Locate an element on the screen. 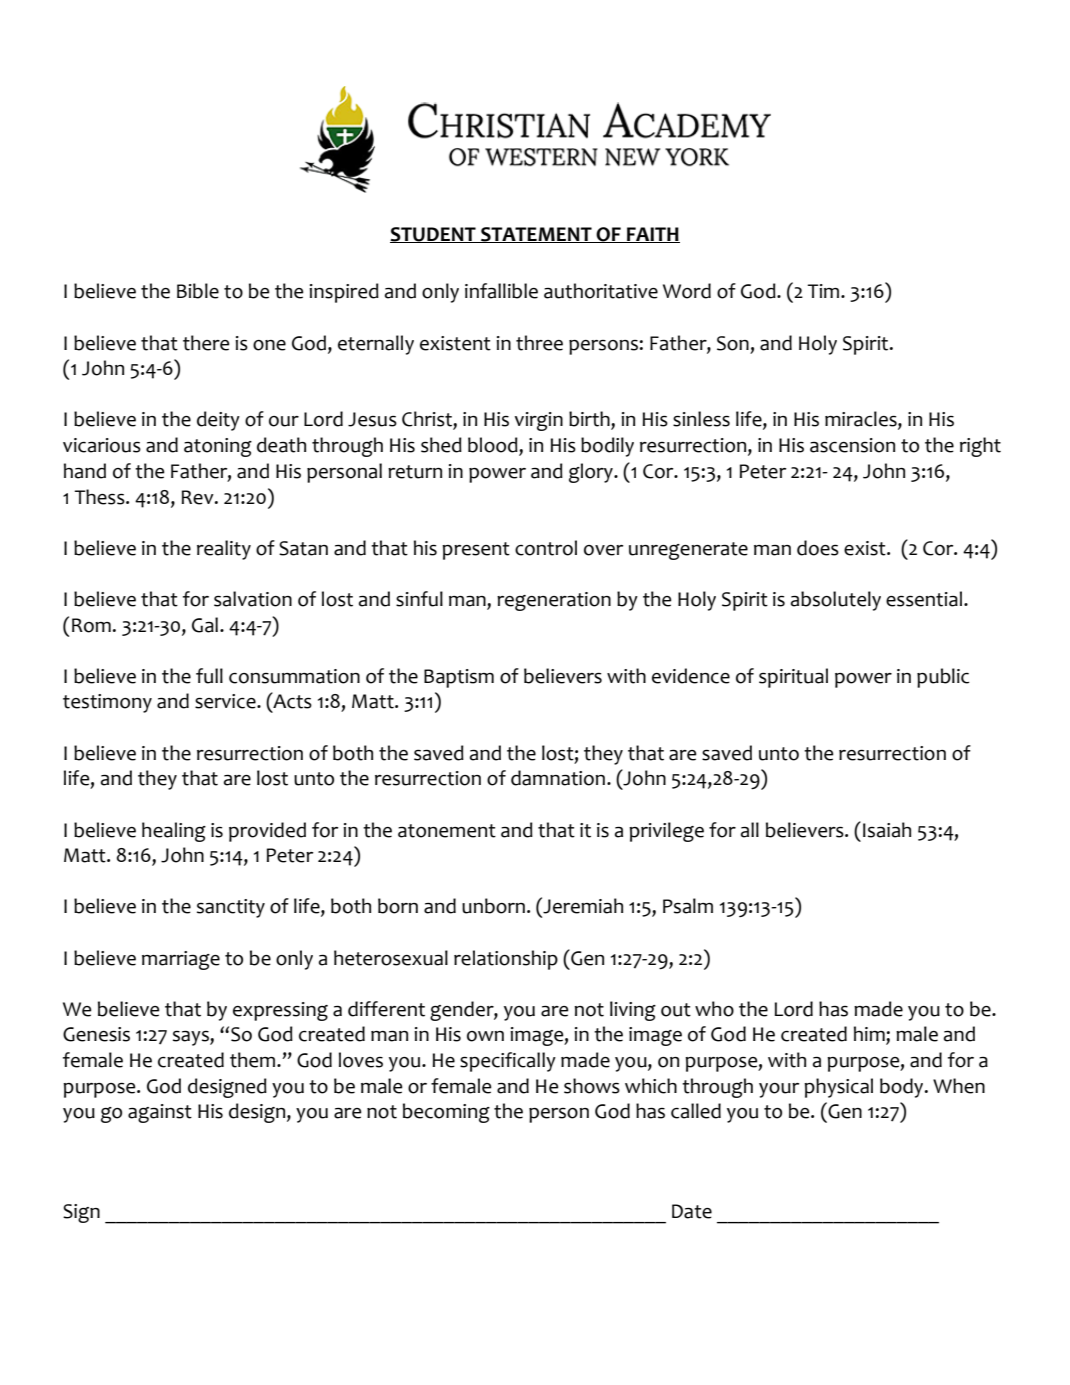  STATEMENT is located at coordinates (536, 235).
